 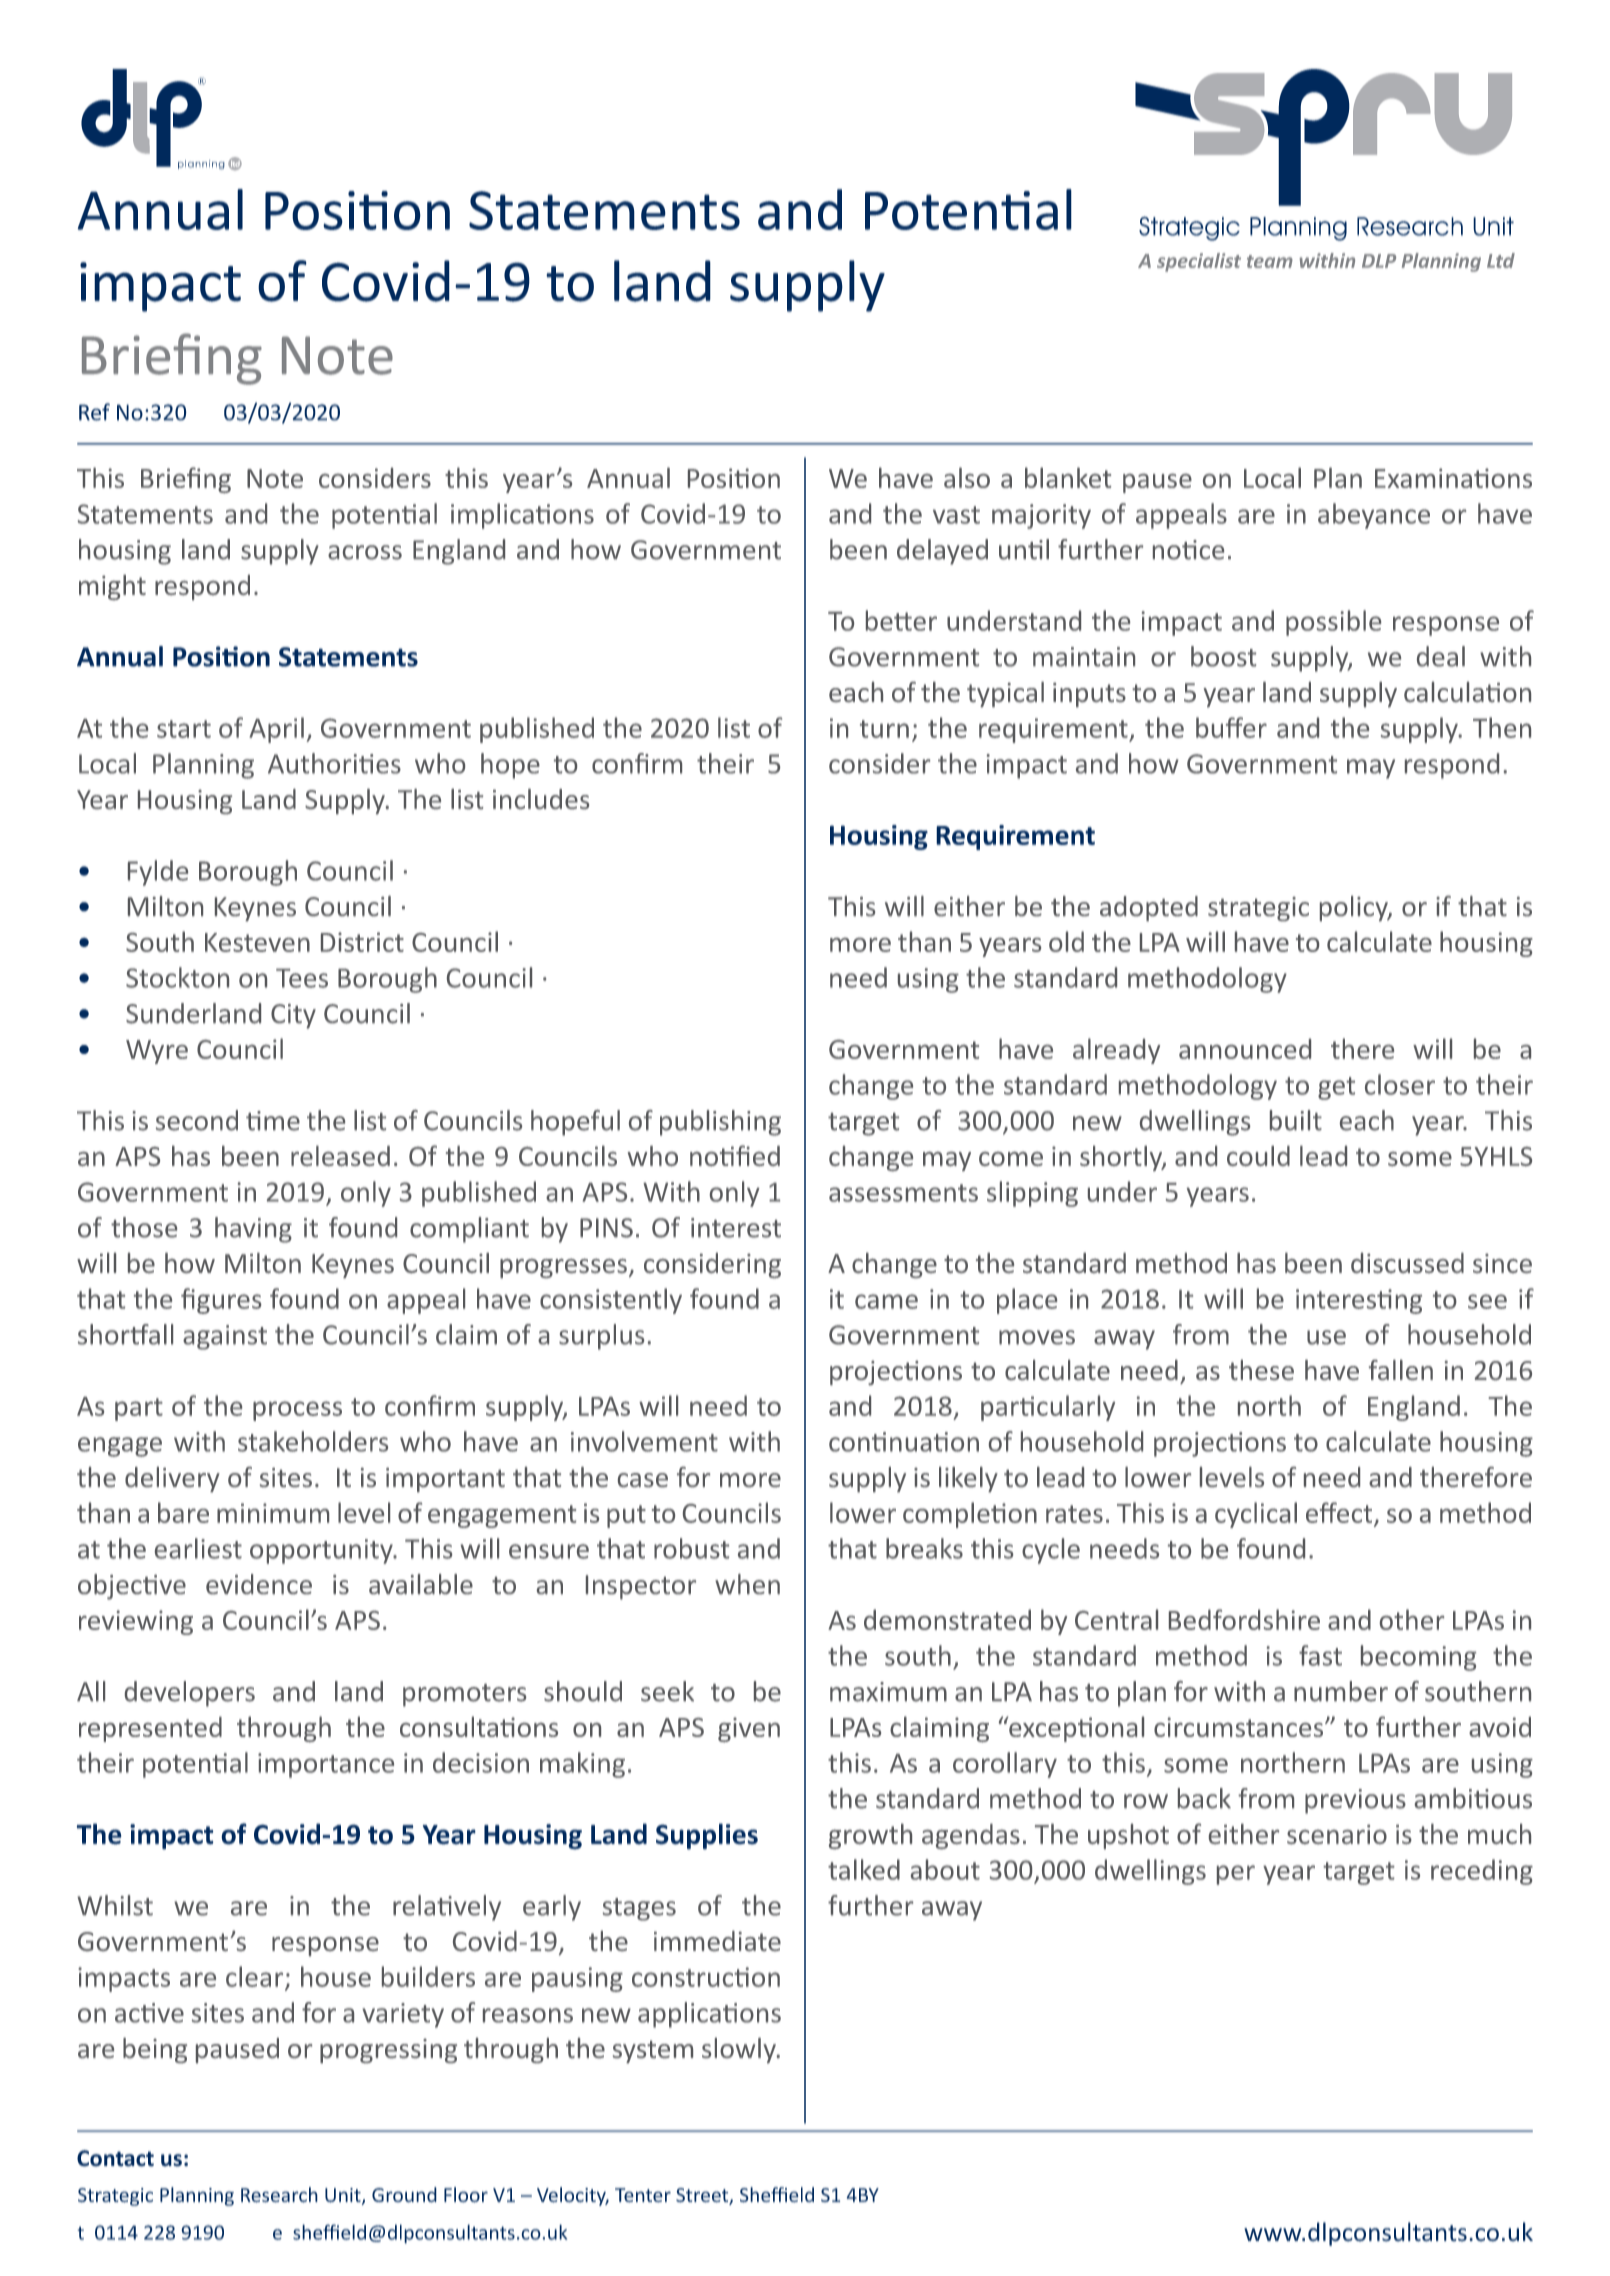 What do you see at coordinates (1339, 1512) in the screenshot?
I see `effect` at bounding box center [1339, 1512].
